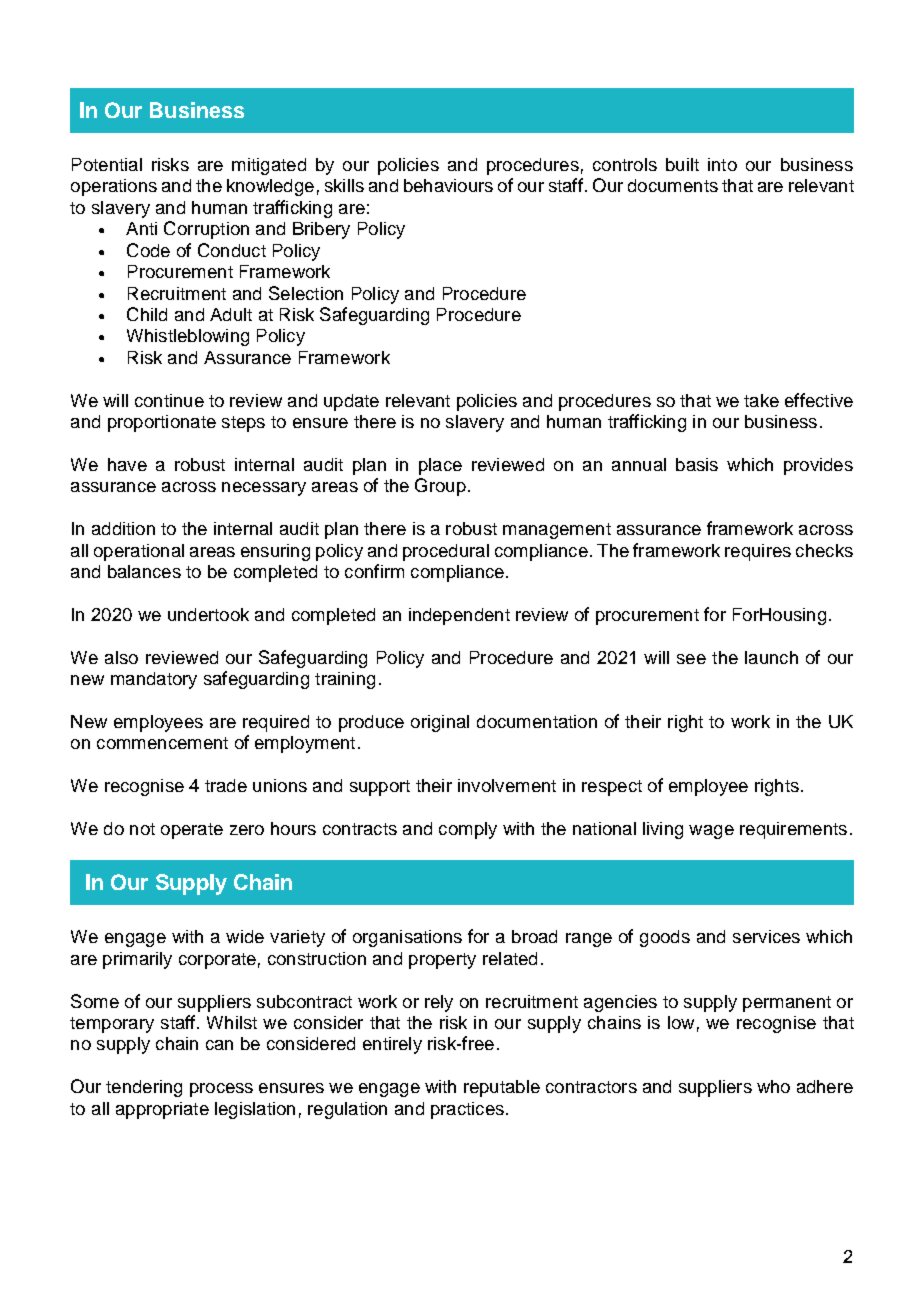 Image resolution: width=924 pixels, height=1307 pixels. What do you see at coordinates (448, 185) in the image?
I see `behaviours` at bounding box center [448, 185].
